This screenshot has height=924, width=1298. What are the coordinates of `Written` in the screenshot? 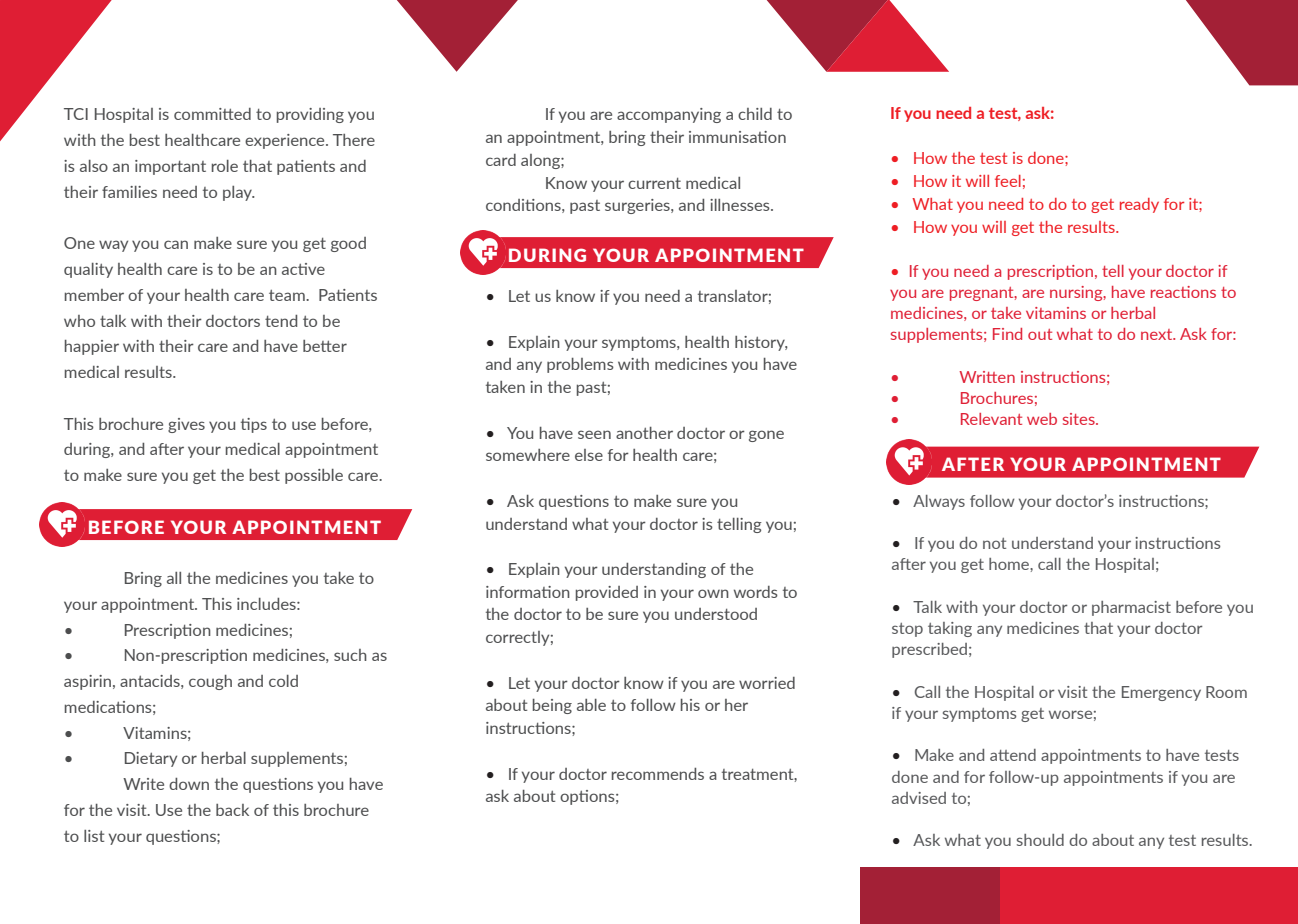 It's located at (987, 377).
